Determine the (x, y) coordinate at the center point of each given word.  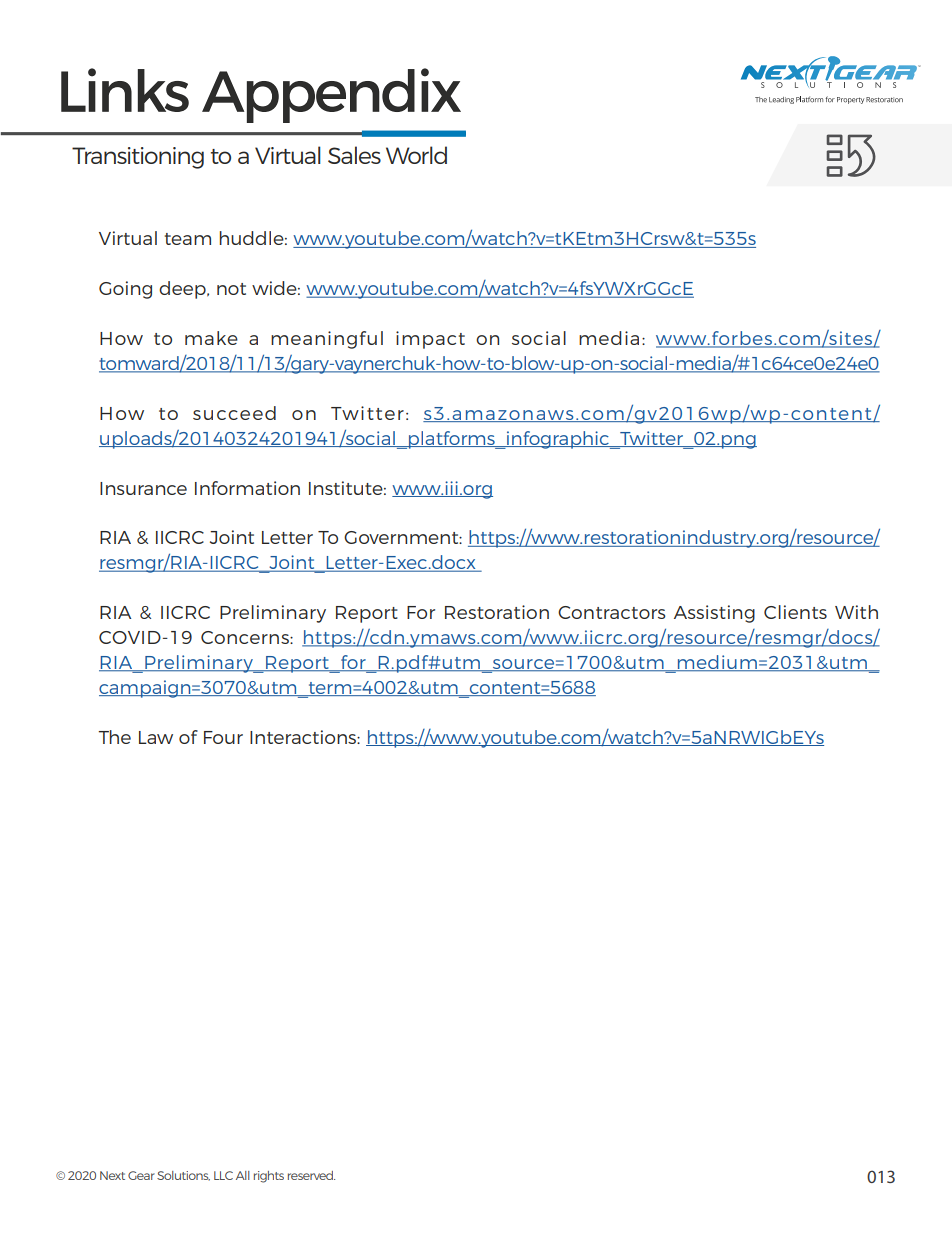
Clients (795, 612)
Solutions (183, 1176)
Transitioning (138, 158)
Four (223, 737)
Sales (354, 155)
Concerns (246, 637)
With (856, 612)
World (416, 155)
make (211, 338)
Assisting (714, 614)
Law (156, 737)
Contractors (612, 612)
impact (430, 340)
